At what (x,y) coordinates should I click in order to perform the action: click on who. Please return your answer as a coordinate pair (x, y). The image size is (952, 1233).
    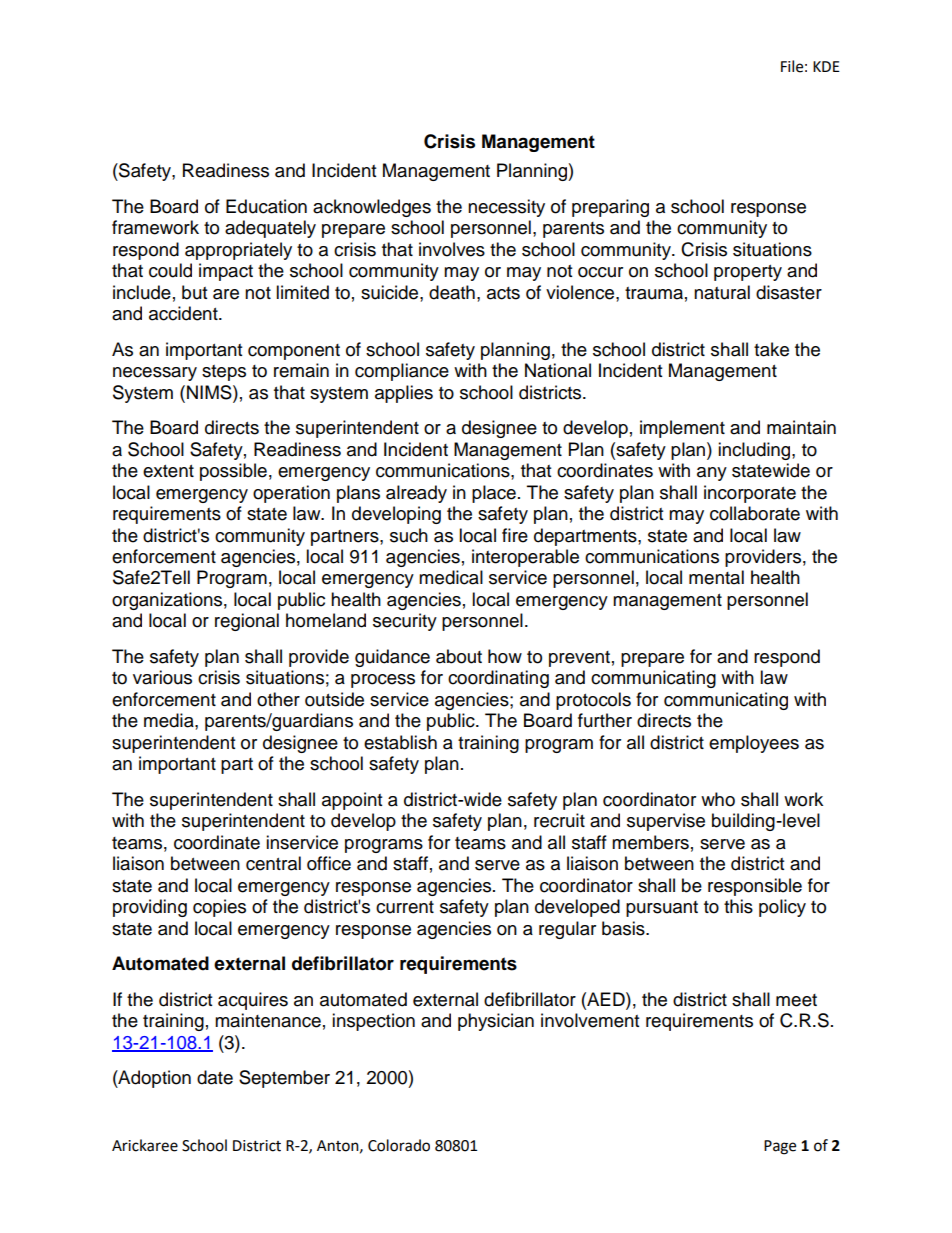
    Looking at the image, I should click on (718, 799).
